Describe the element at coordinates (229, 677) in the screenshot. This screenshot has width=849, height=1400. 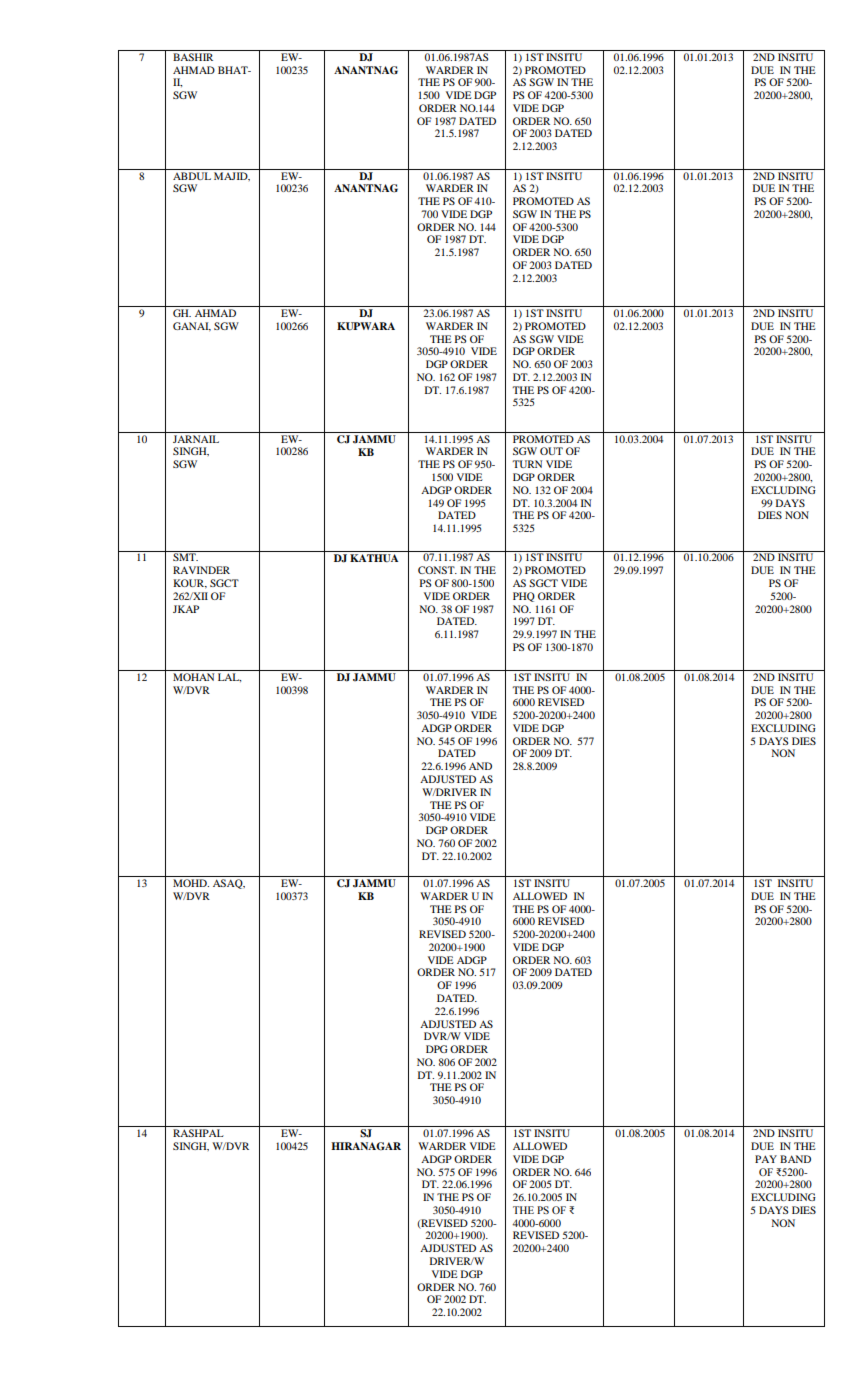
I see `LAL` at that location.
